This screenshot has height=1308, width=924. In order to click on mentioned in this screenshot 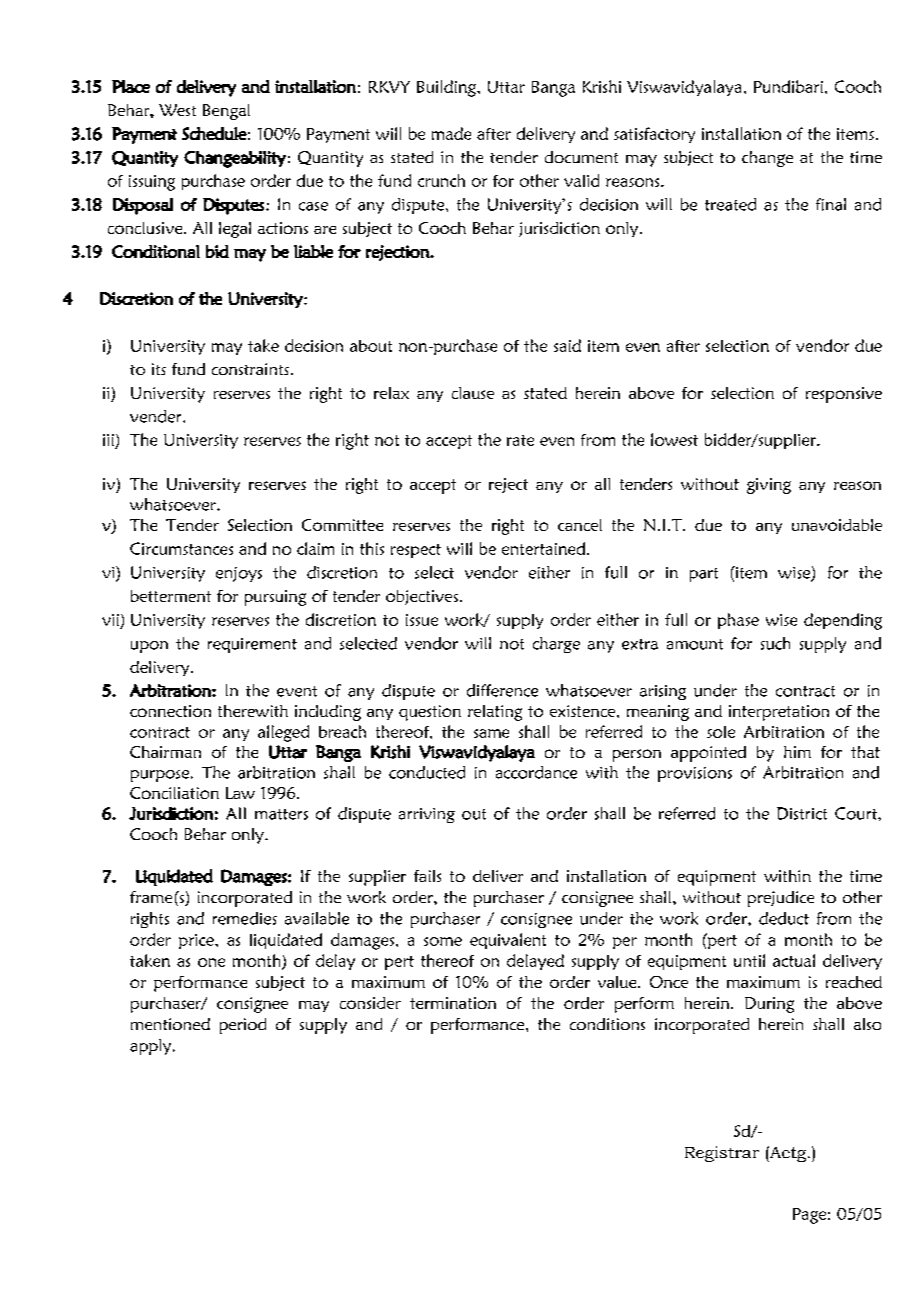, I will do `click(170, 1024)`.
